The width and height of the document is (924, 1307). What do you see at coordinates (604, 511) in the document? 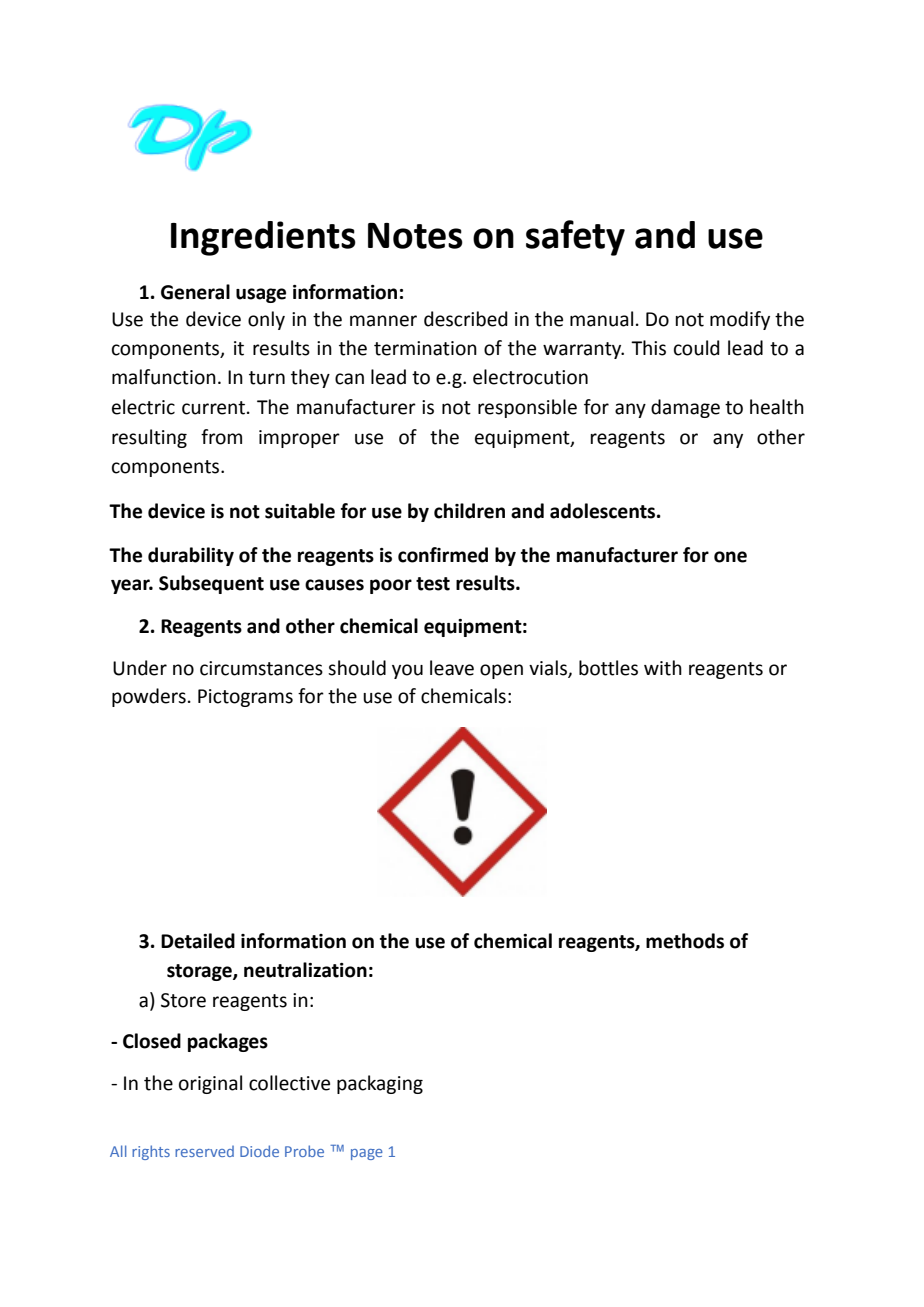
I see `adolescents` at bounding box center [604, 511].
